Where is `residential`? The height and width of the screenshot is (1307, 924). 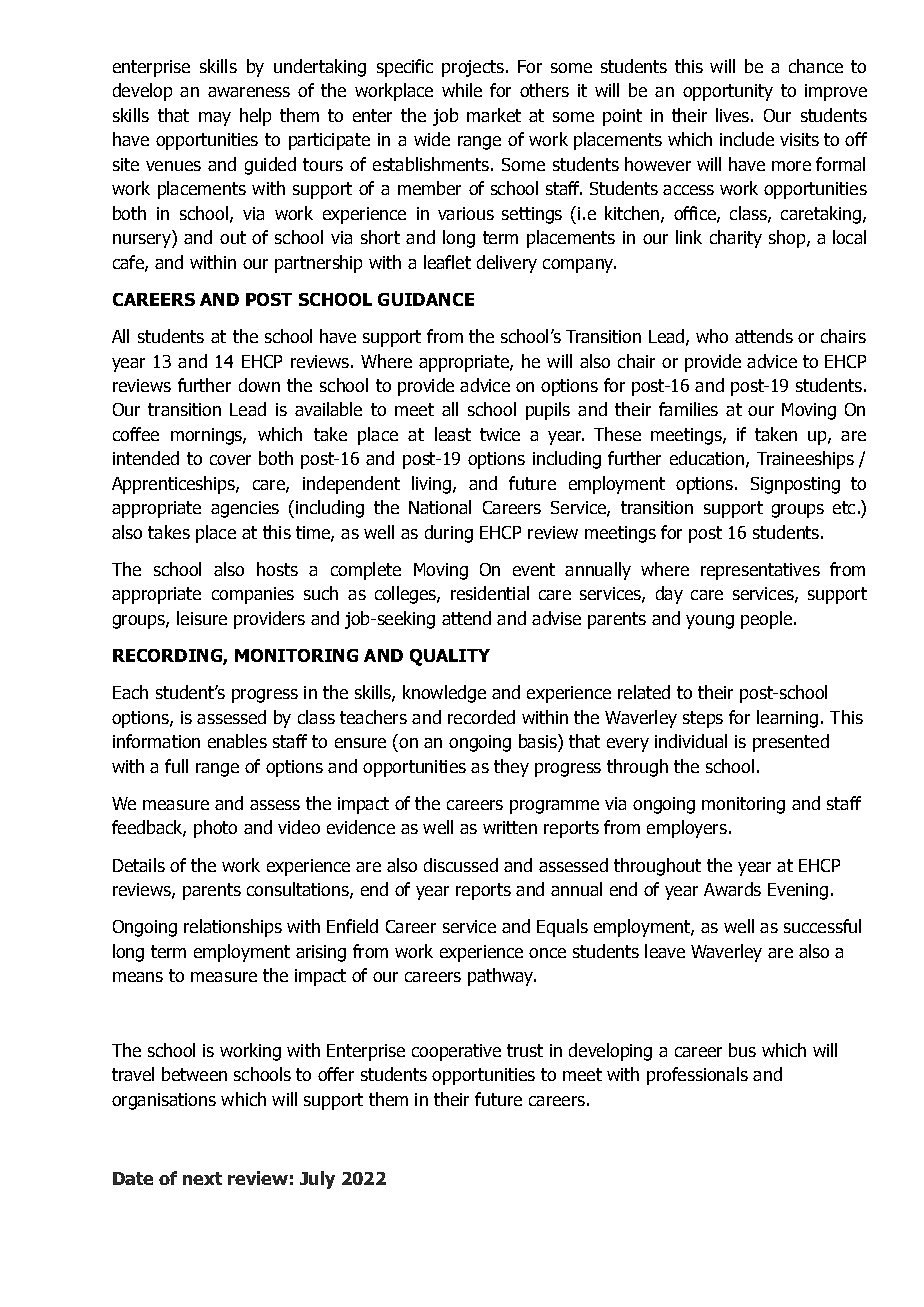
residential is located at coordinates (490, 593).
